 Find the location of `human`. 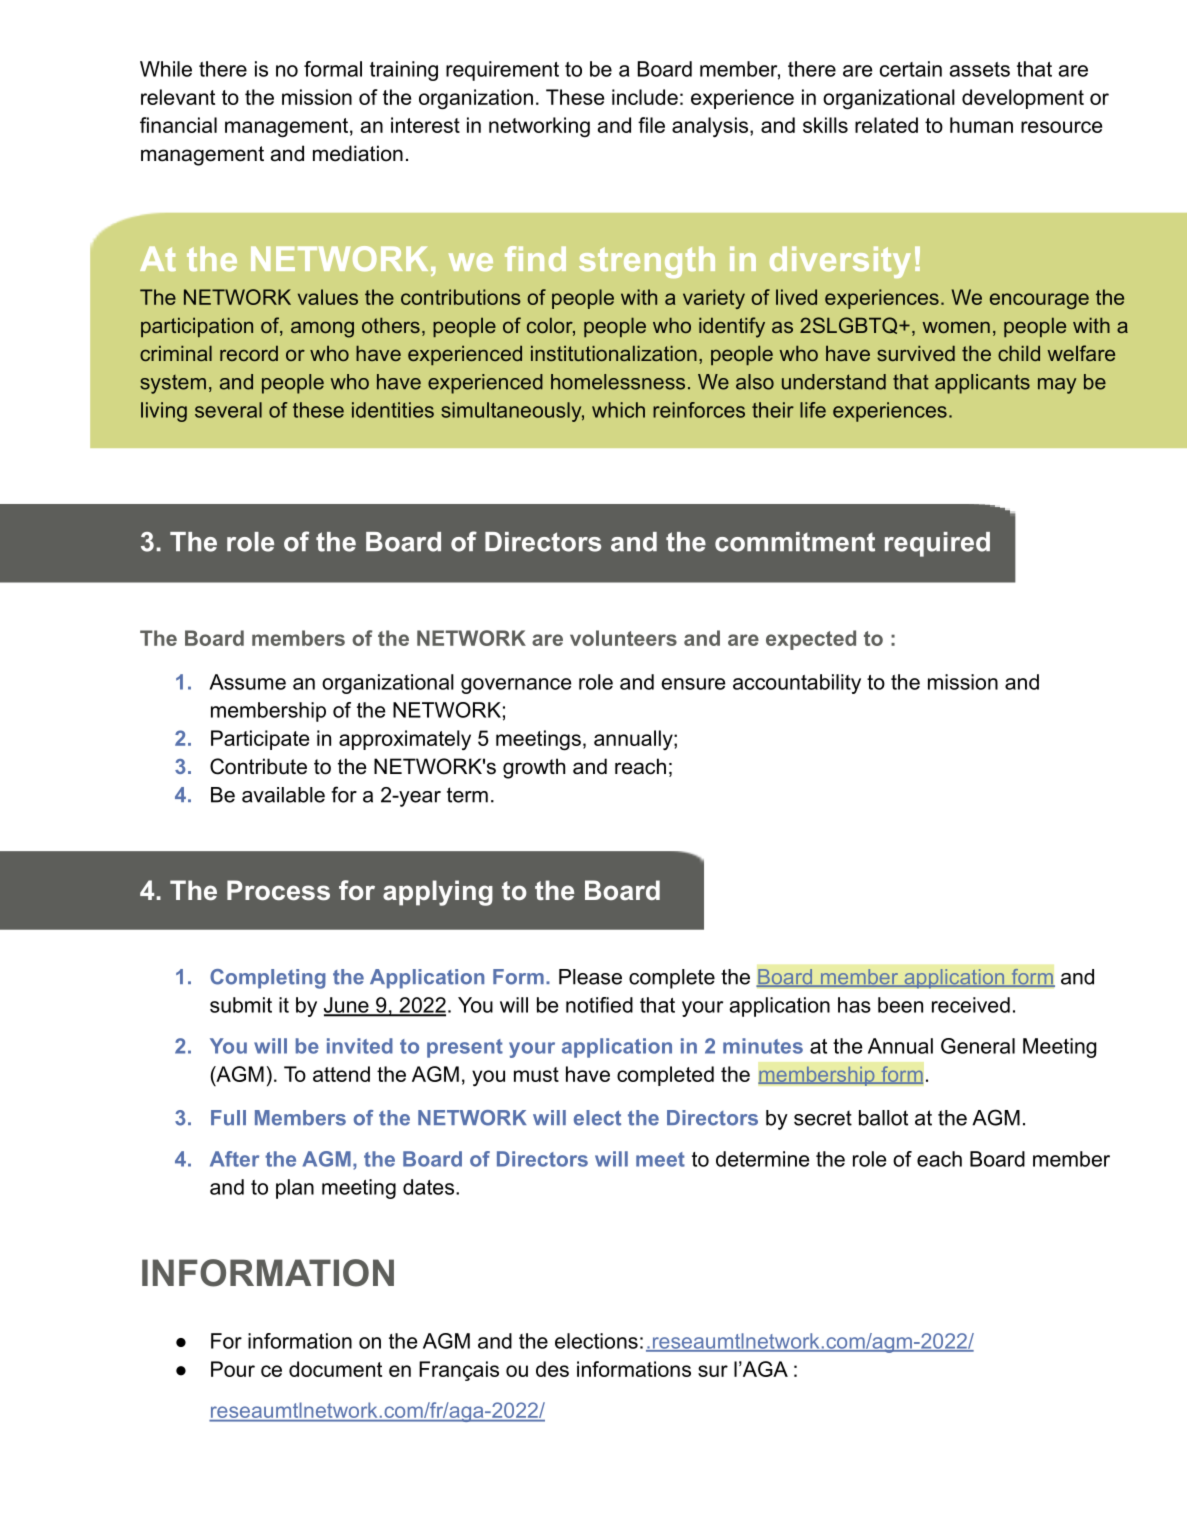

human is located at coordinates (981, 125).
